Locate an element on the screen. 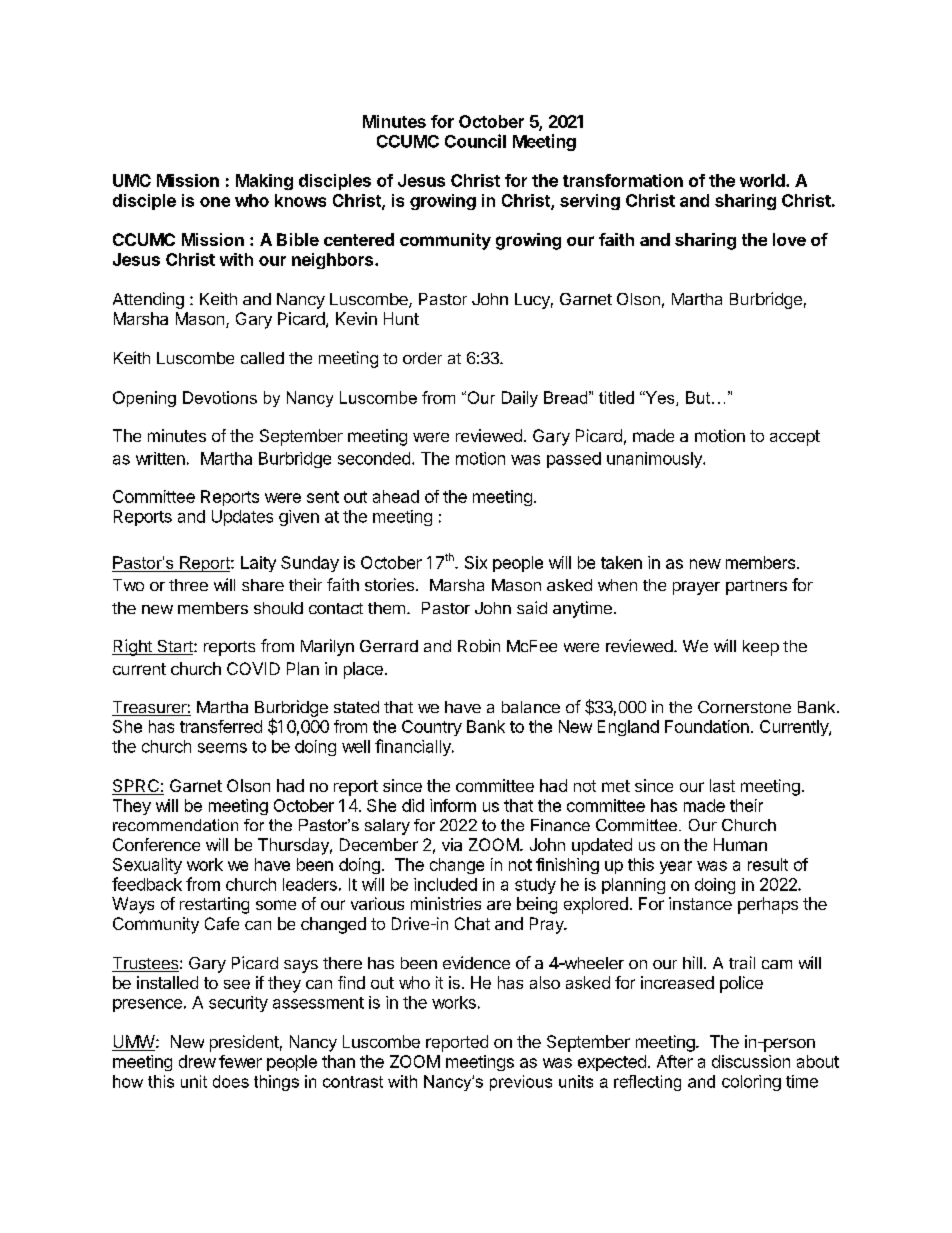 Image resolution: width=952 pixels, height=1233 pixels. Robin is located at coordinates (479, 645).
